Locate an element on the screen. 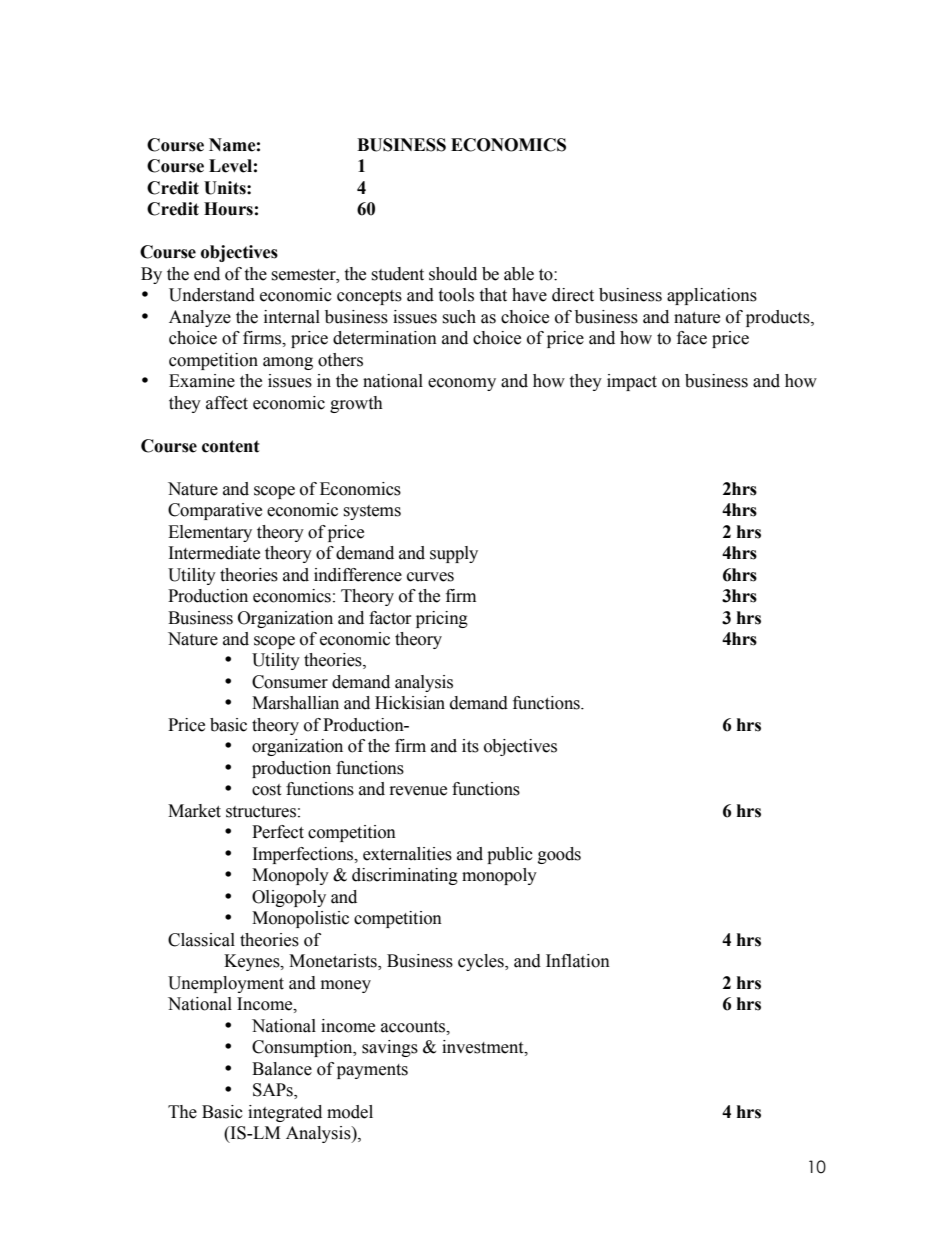 The width and height of the screenshot is (952, 1233). Intermediate is located at coordinates (214, 553).
